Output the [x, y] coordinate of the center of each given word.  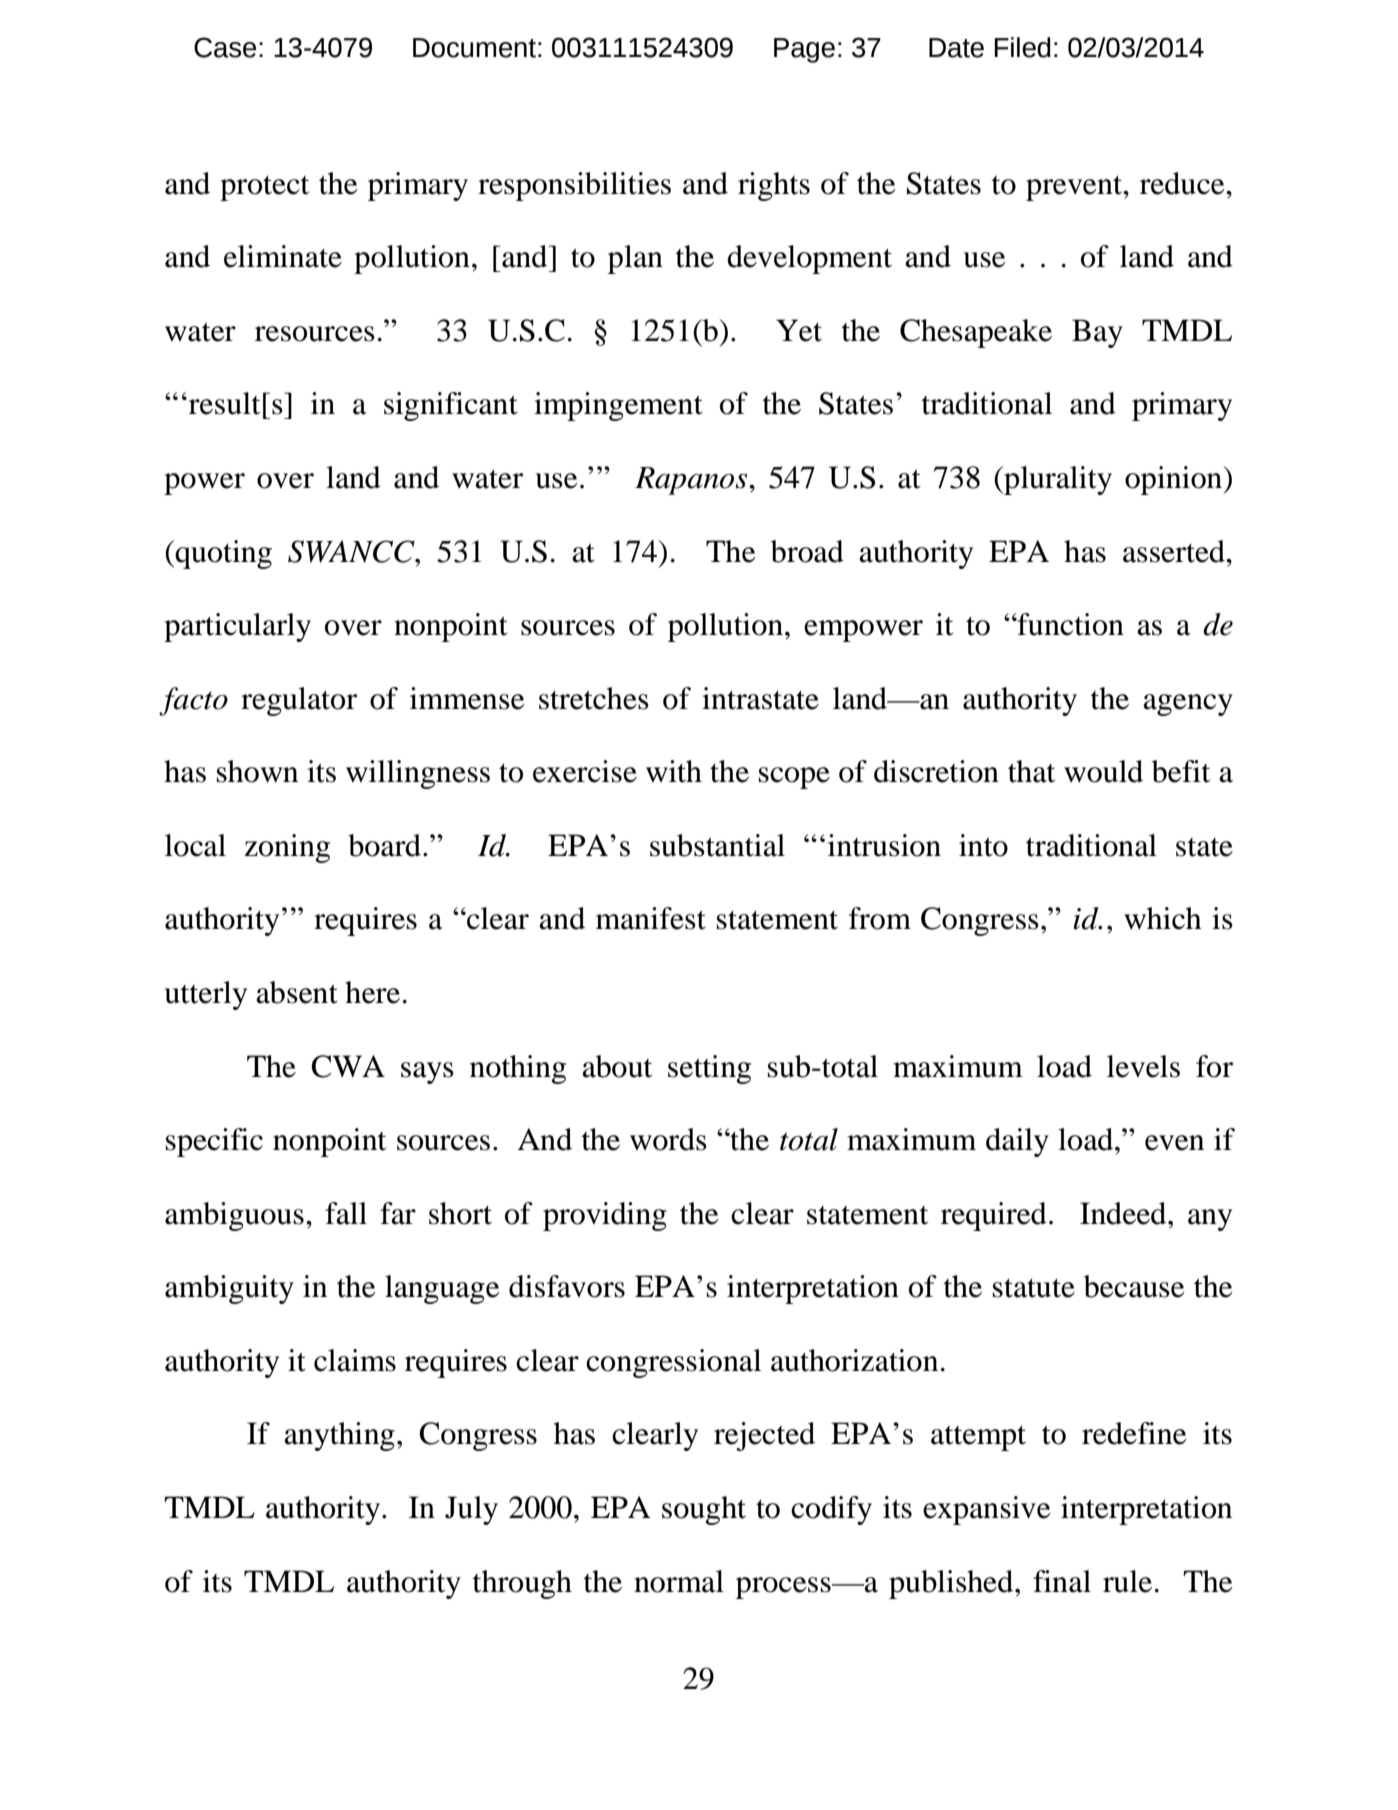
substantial [717, 845]
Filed [1022, 47]
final [1062, 1581]
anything [339, 1436]
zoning [287, 848]
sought [704, 1510]
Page [804, 50]
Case [225, 47]
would [1103, 771]
